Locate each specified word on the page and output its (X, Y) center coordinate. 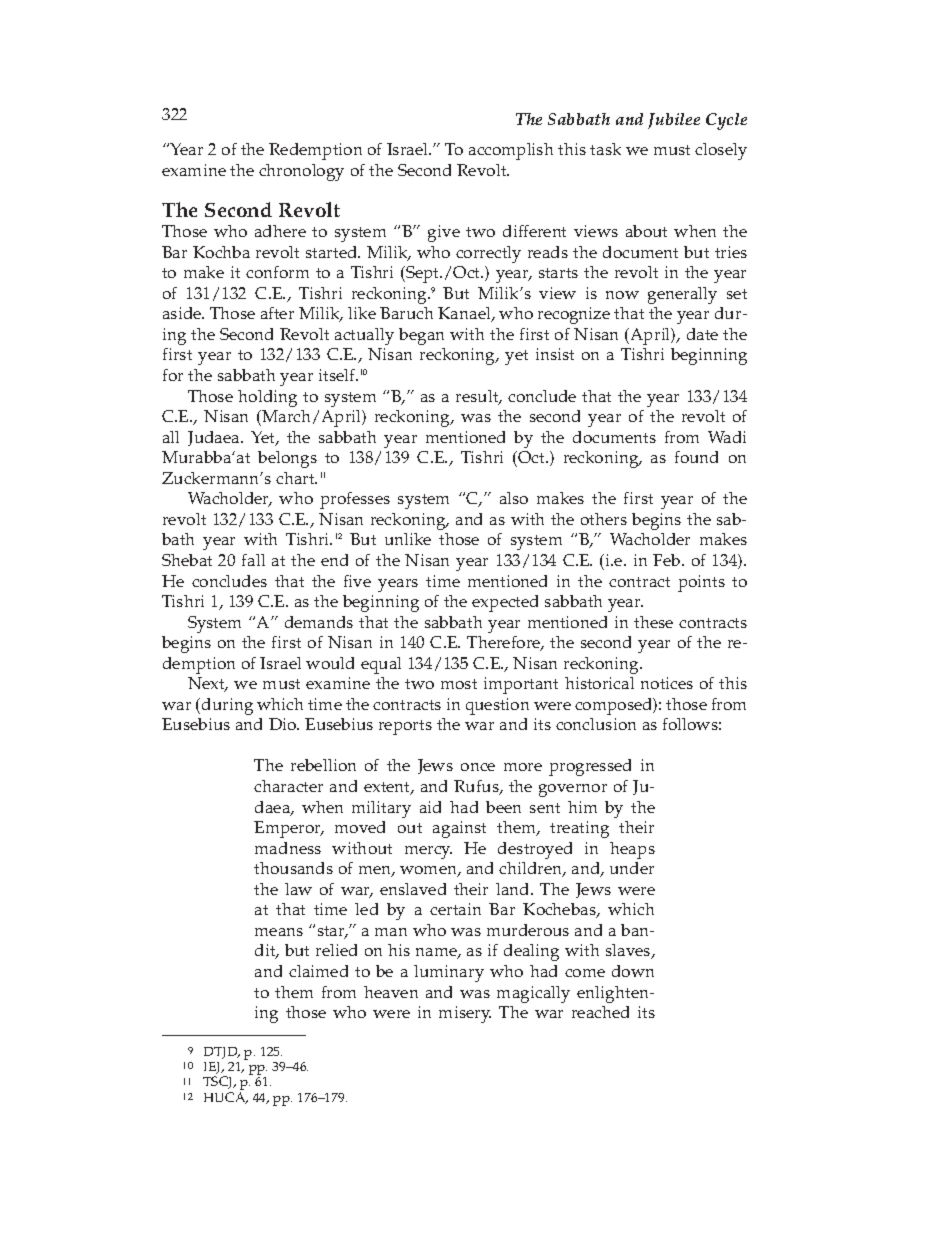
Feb (668, 560)
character (288, 786)
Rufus (477, 787)
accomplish (511, 151)
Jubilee (674, 121)
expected (505, 603)
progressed (590, 767)
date (702, 334)
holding (267, 398)
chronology (301, 172)
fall (253, 560)
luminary (449, 973)
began (421, 336)
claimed (318, 971)
